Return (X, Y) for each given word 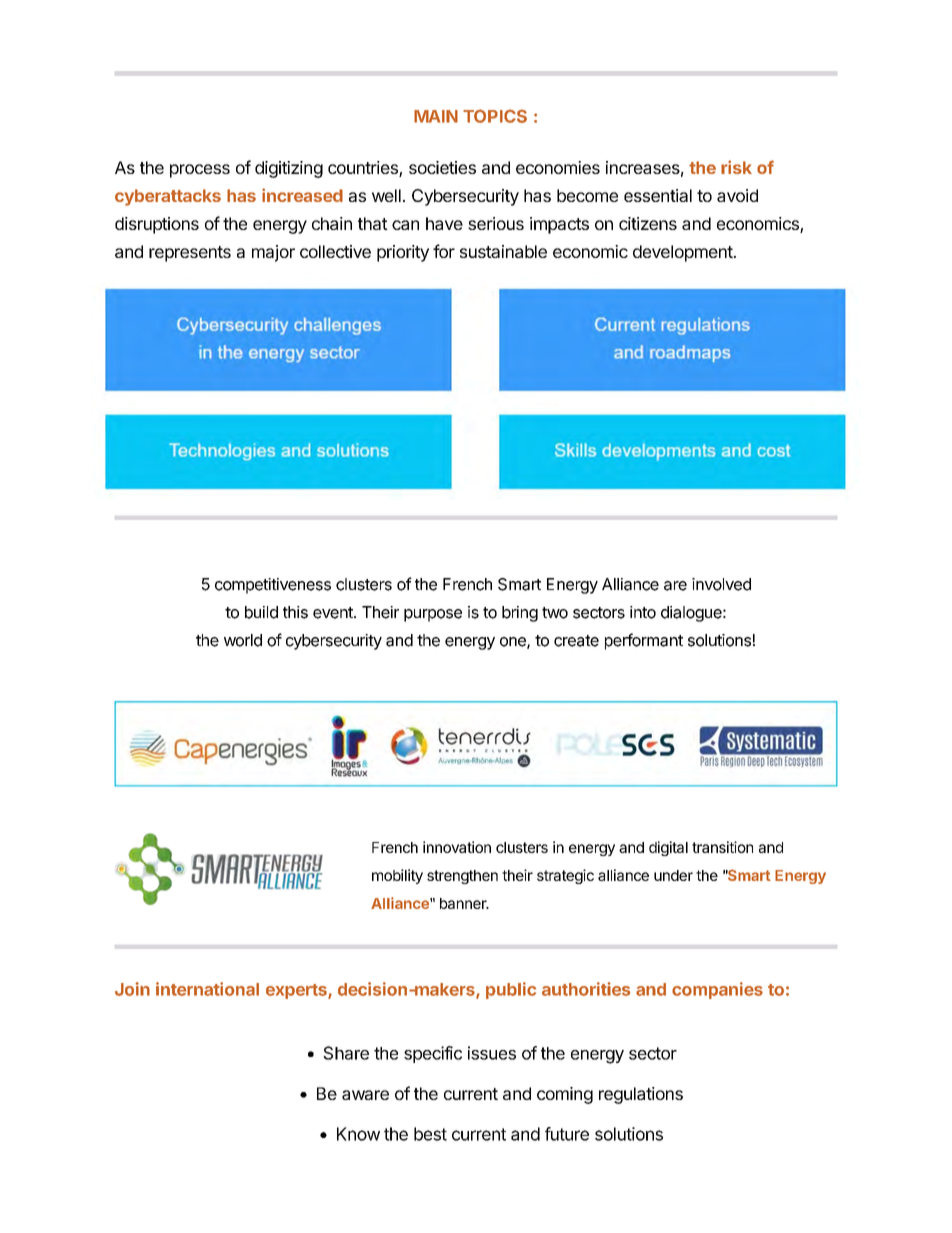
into (643, 612)
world (243, 640)
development (683, 253)
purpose (433, 615)
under (673, 875)
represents (190, 254)
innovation (457, 847)
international (207, 989)
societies (442, 167)
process (200, 171)
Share (346, 1053)
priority (403, 253)
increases (643, 167)
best (430, 1134)
